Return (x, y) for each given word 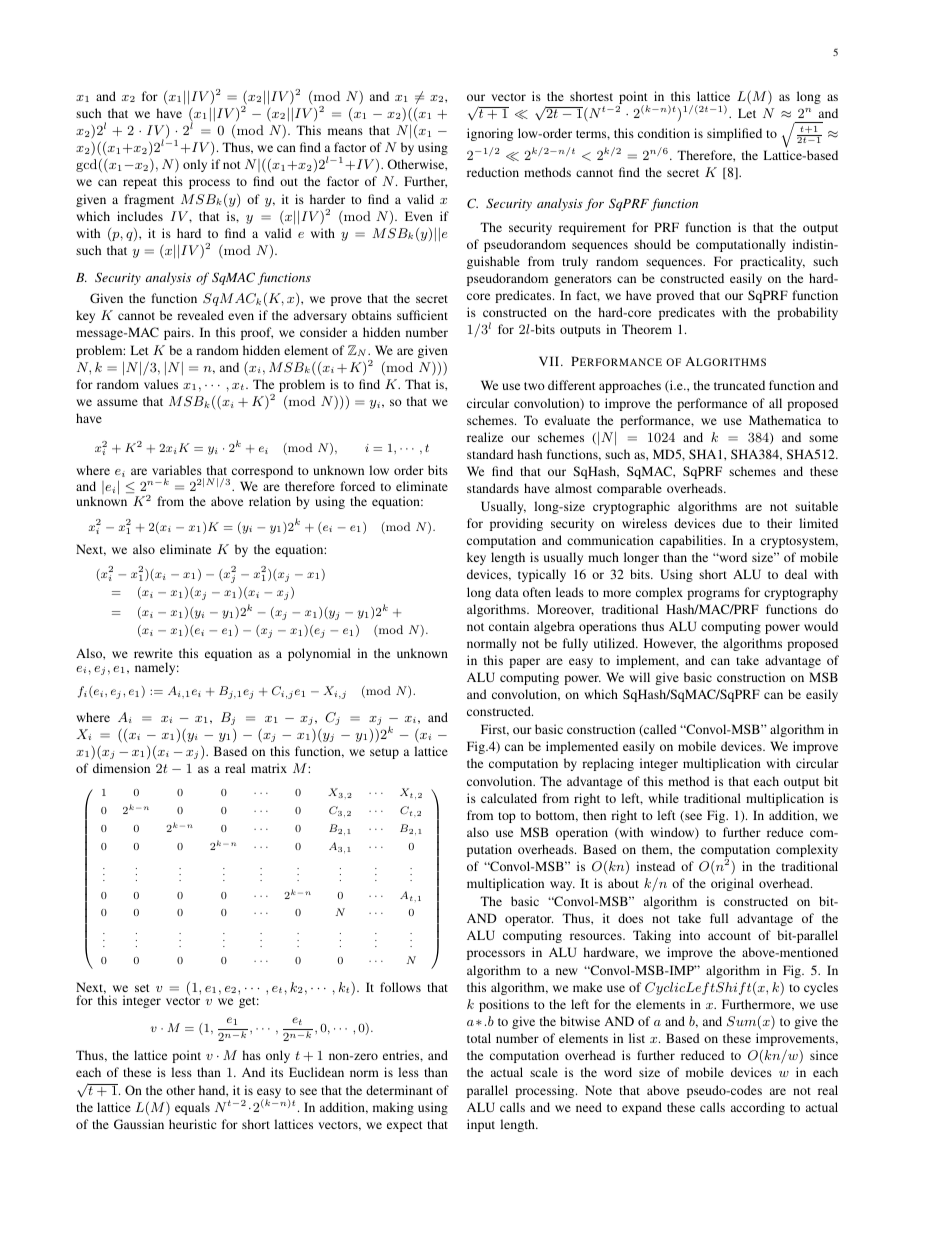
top (507, 817)
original (732, 884)
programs (713, 595)
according (758, 1108)
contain (509, 626)
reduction (493, 172)
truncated (739, 385)
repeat (140, 183)
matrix (269, 768)
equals (192, 1108)
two (534, 386)
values (161, 384)
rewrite (153, 653)
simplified (734, 134)
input (481, 1125)
